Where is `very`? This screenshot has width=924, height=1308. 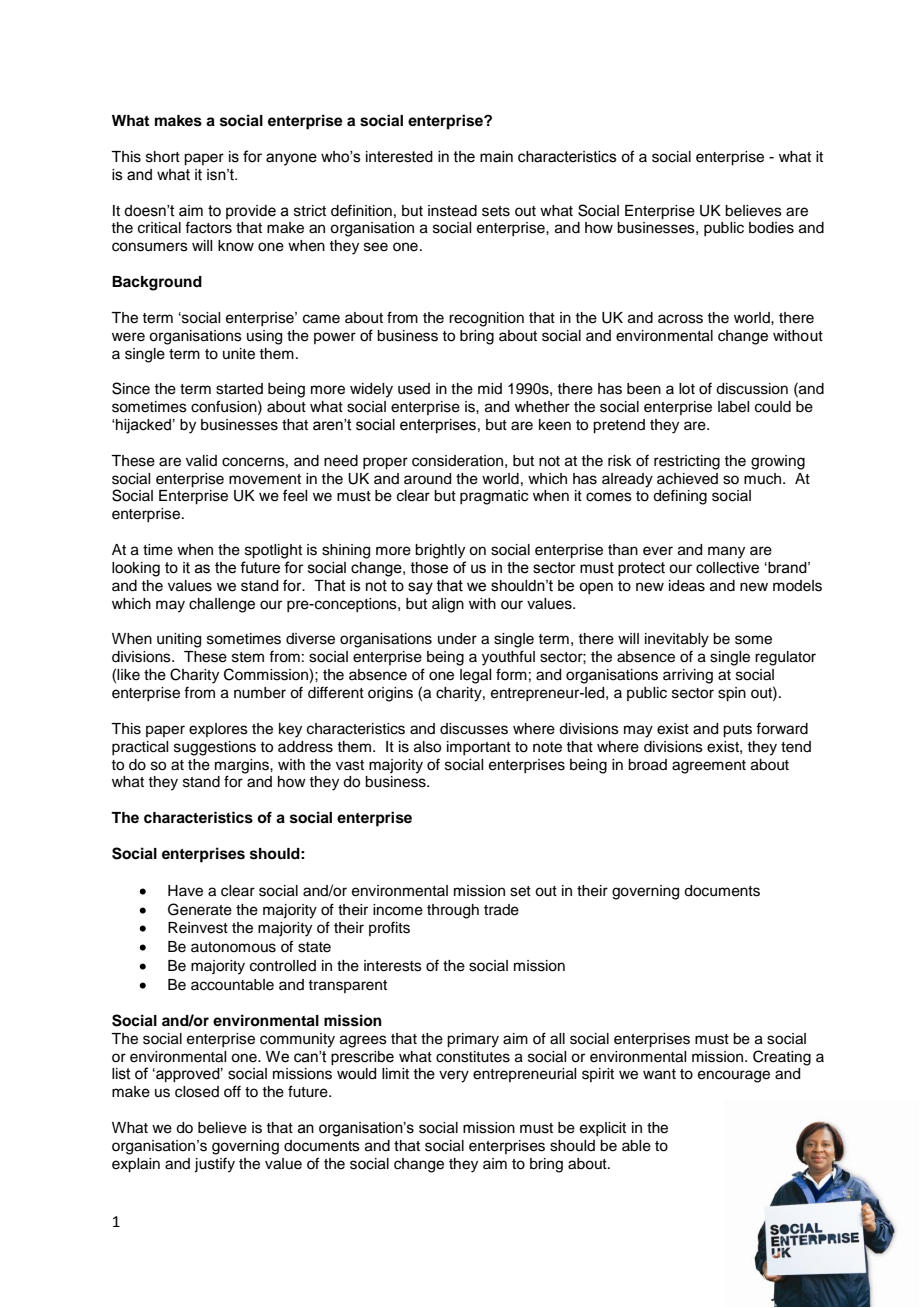
very is located at coordinates (454, 1076).
